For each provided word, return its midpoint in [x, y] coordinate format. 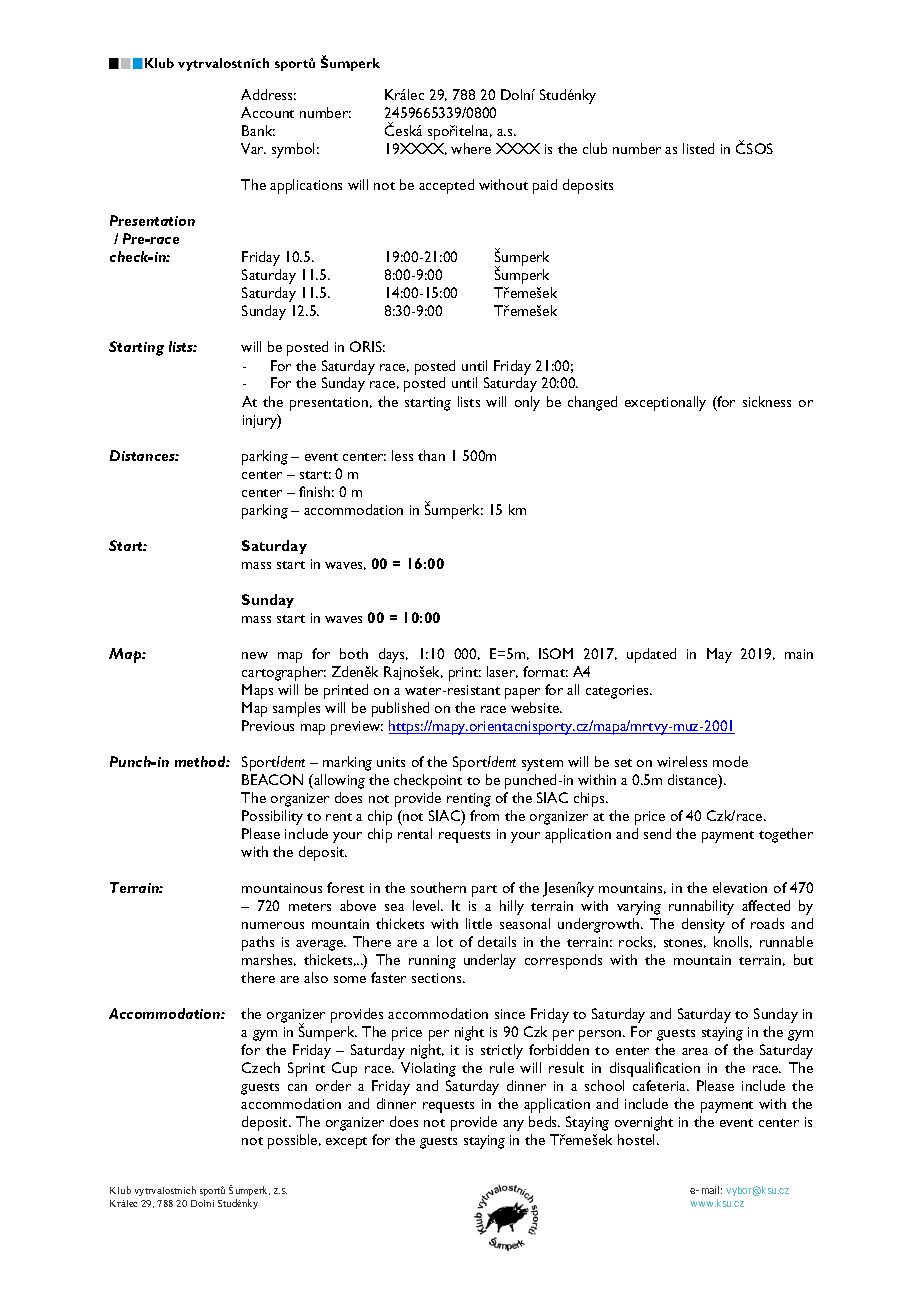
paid [545, 186]
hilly [512, 907]
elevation [740, 887]
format [545, 671]
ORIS [367, 346]
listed [698, 148]
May [719, 655]
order [333, 1085]
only [527, 403]
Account [267, 112]
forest [345, 887]
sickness [767, 401]
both [354, 653]
